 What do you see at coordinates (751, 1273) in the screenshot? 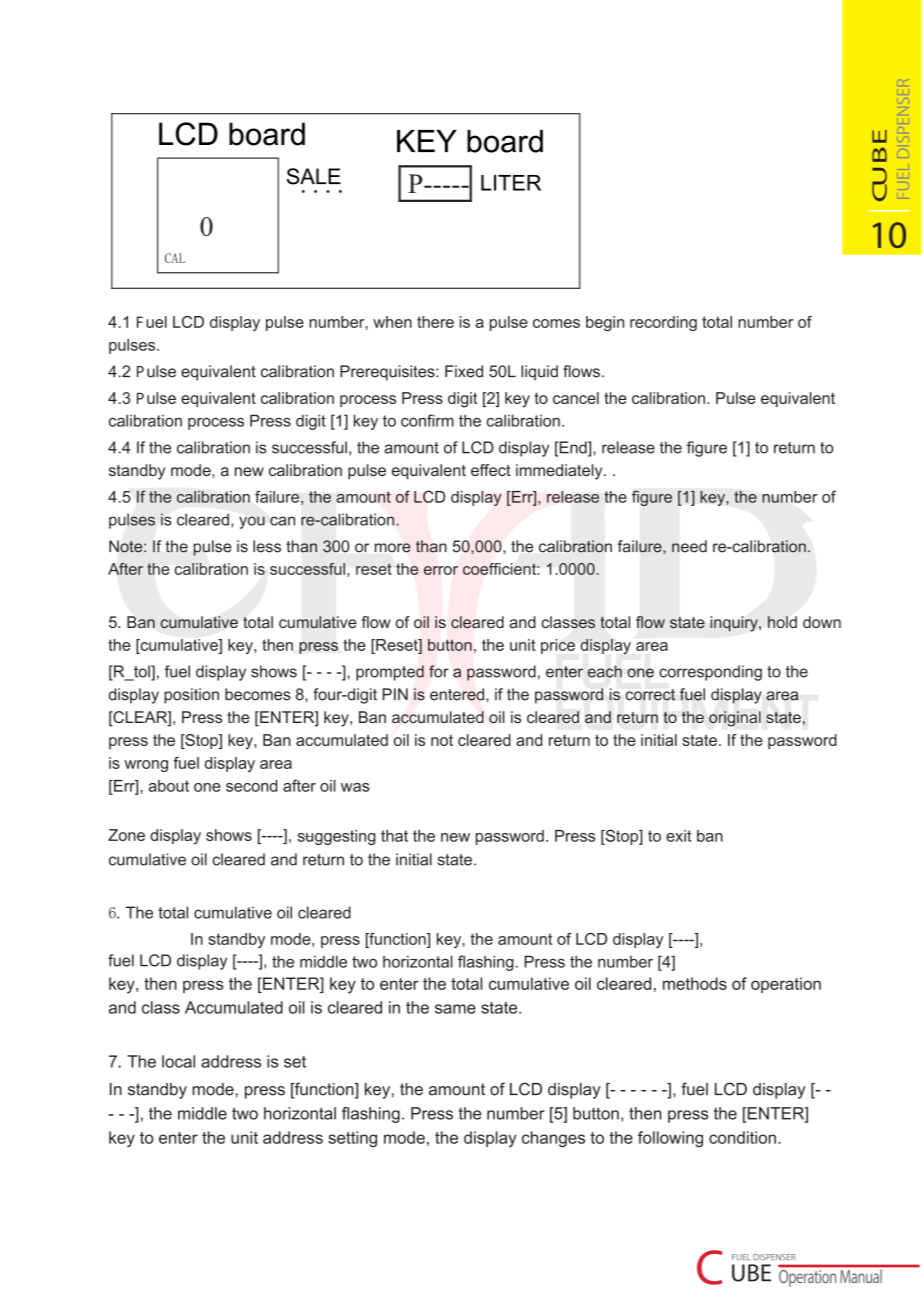
I see `UBE` at bounding box center [751, 1273].
